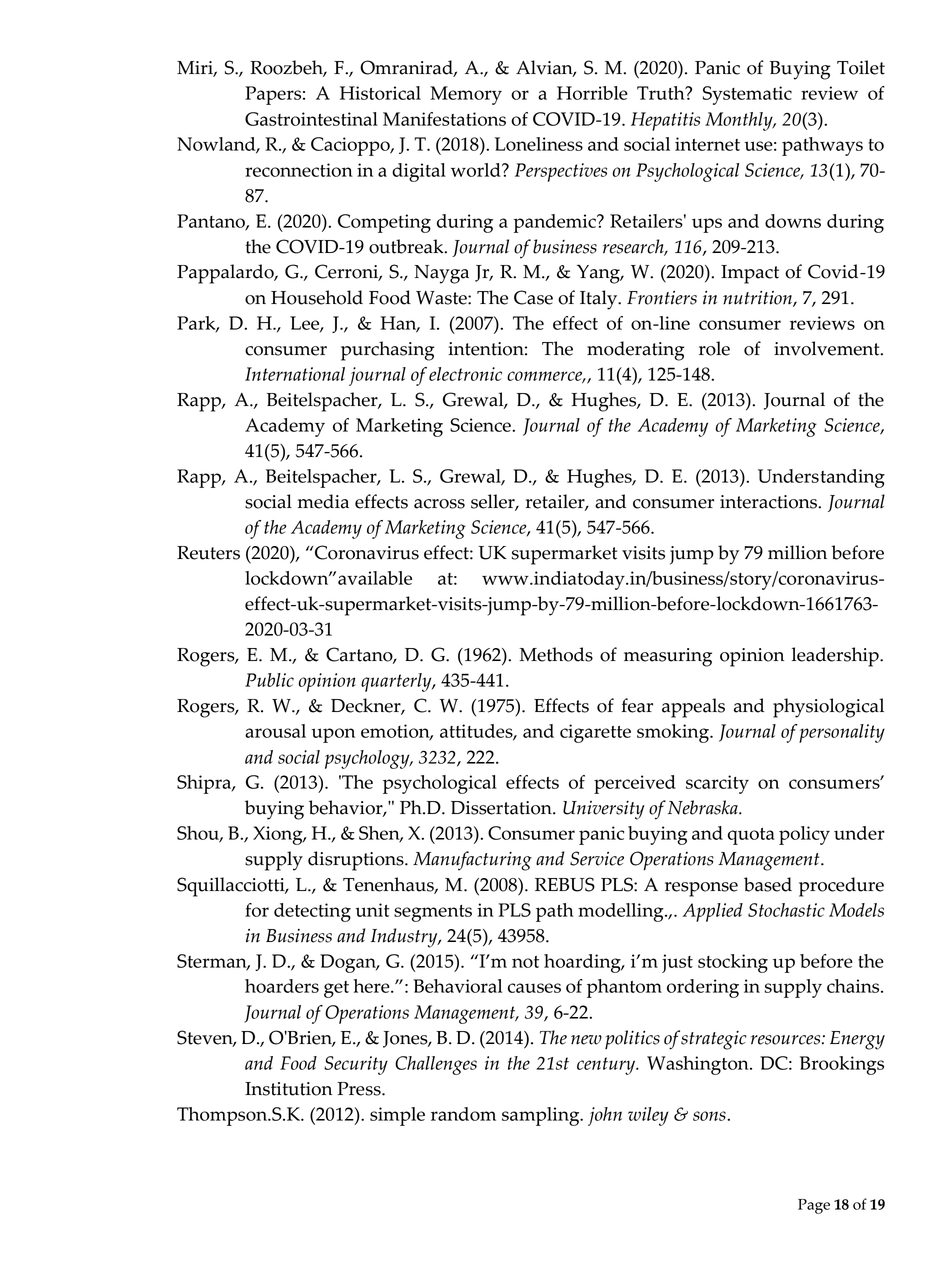 This screenshot has width=934, height=1288. I want to click on Horrible, so click(592, 93).
